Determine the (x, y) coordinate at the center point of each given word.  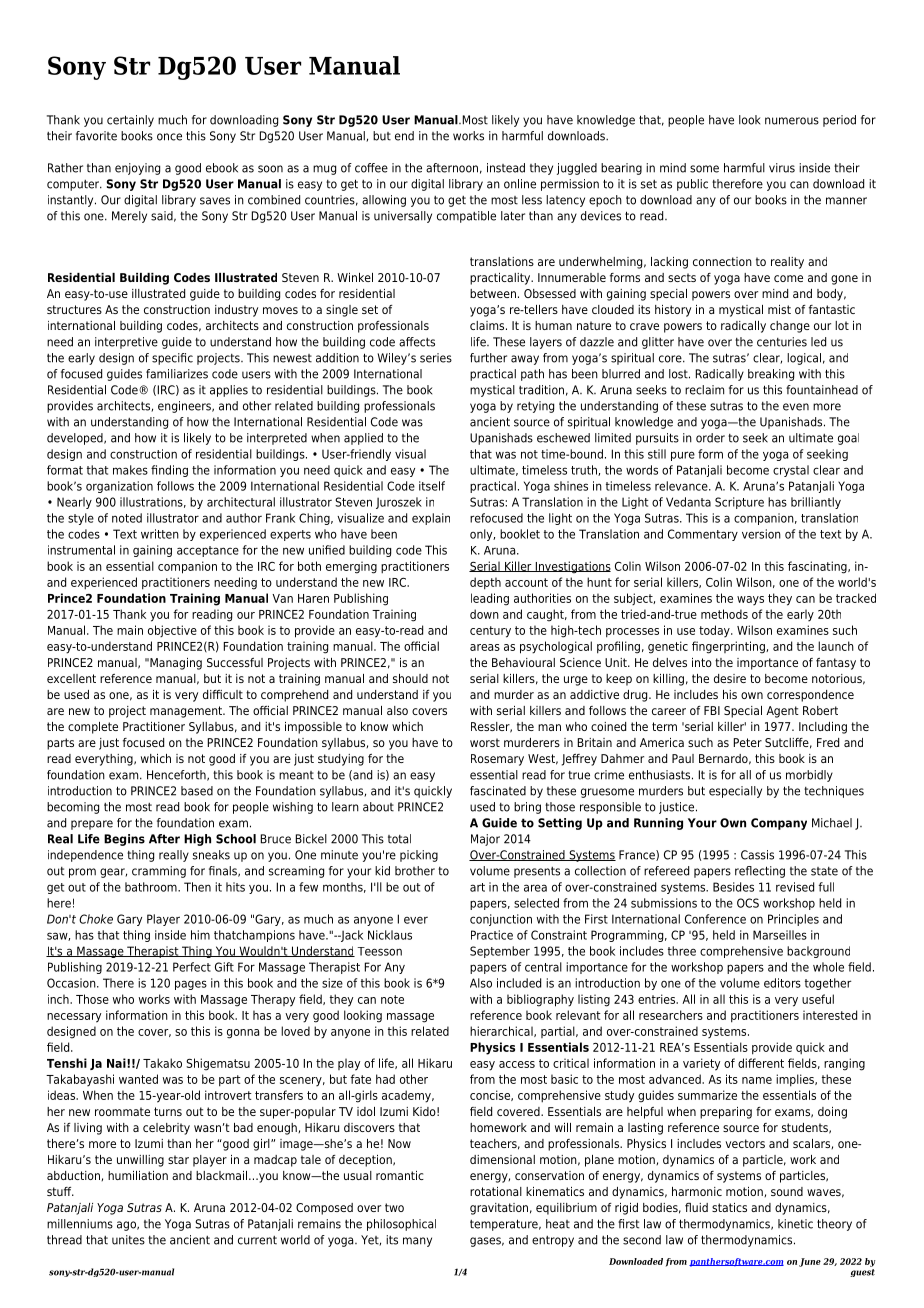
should (410, 678)
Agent (782, 712)
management (187, 712)
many (417, 1242)
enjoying (137, 169)
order (710, 438)
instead (506, 168)
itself (432, 486)
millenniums (80, 1224)
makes (130, 470)
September (500, 952)
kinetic (795, 1224)
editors (782, 983)
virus (782, 168)
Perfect (192, 967)
